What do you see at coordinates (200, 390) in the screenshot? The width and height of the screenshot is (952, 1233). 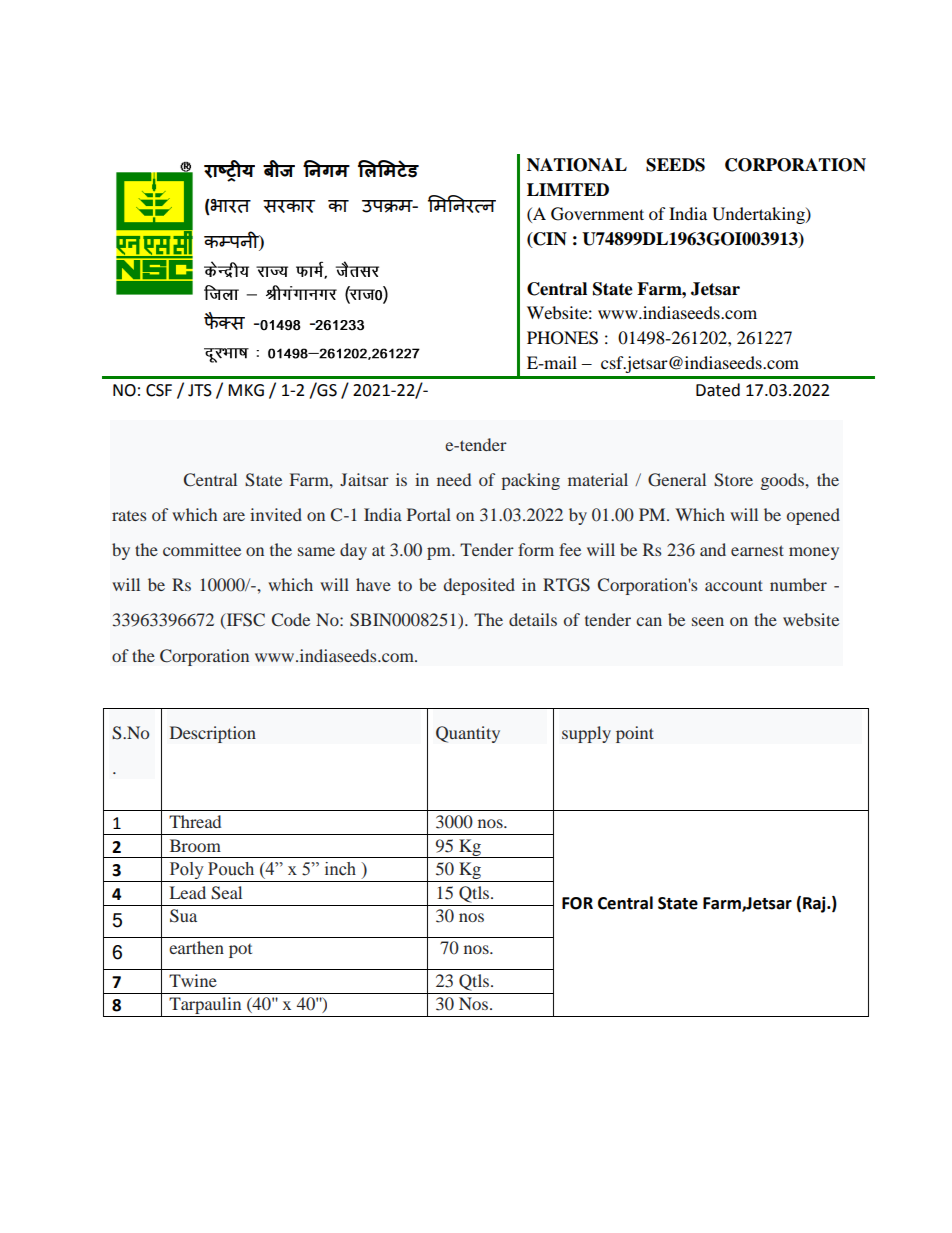 I see `JTS` at bounding box center [200, 390].
